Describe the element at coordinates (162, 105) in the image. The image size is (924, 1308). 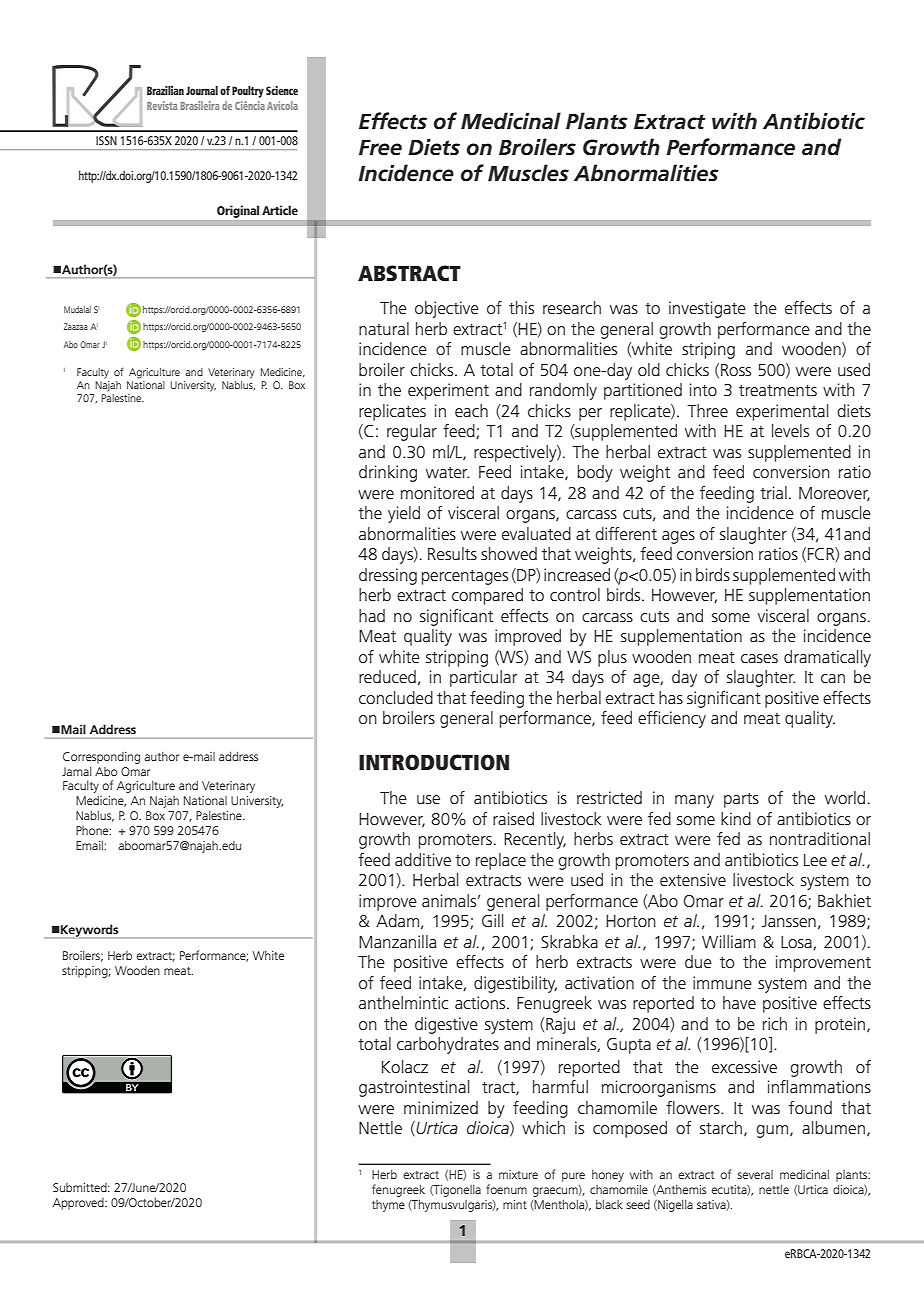
I see `Revista` at that location.
